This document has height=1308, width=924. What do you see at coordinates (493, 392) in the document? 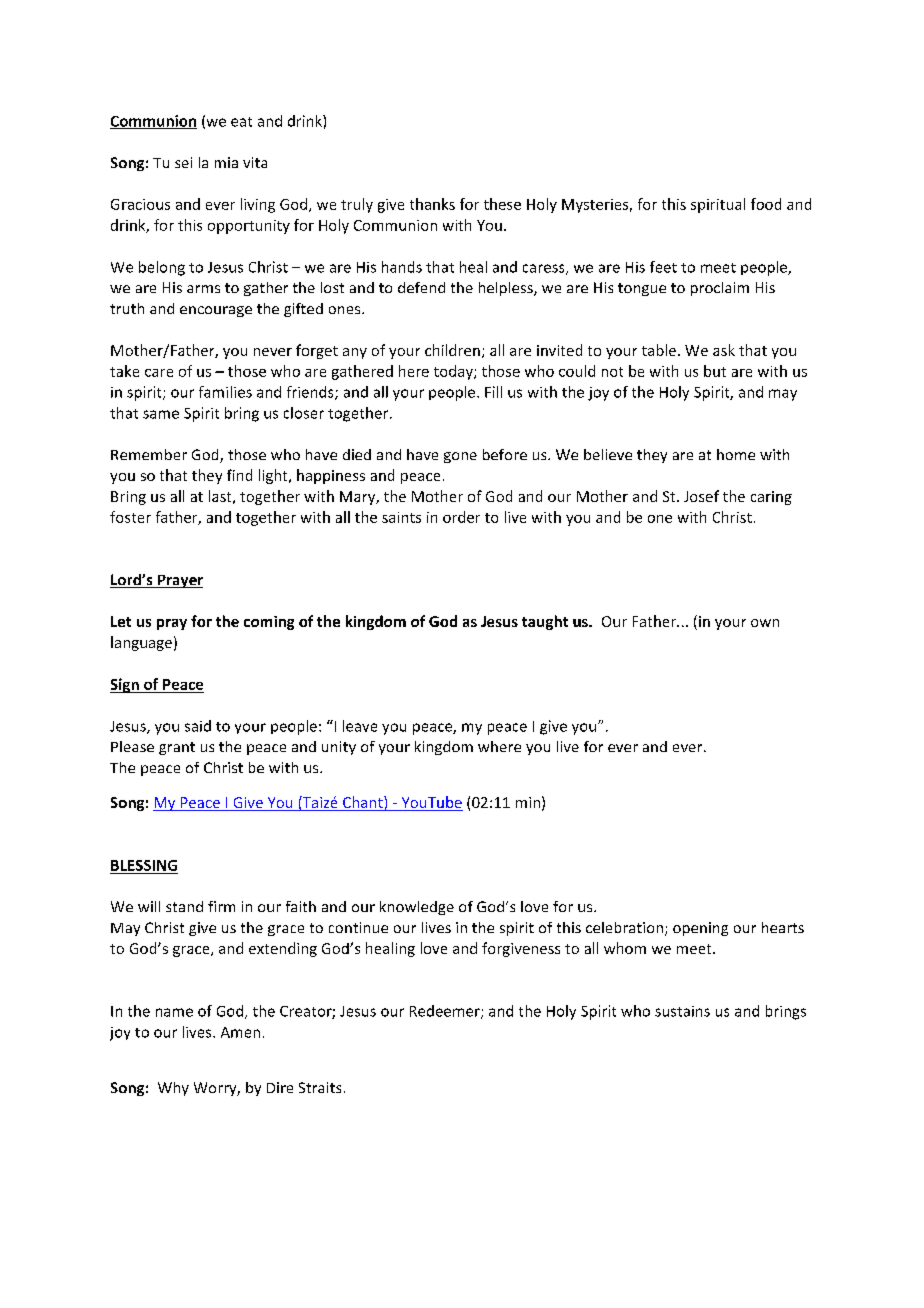
I see `Fill` at bounding box center [493, 392].
